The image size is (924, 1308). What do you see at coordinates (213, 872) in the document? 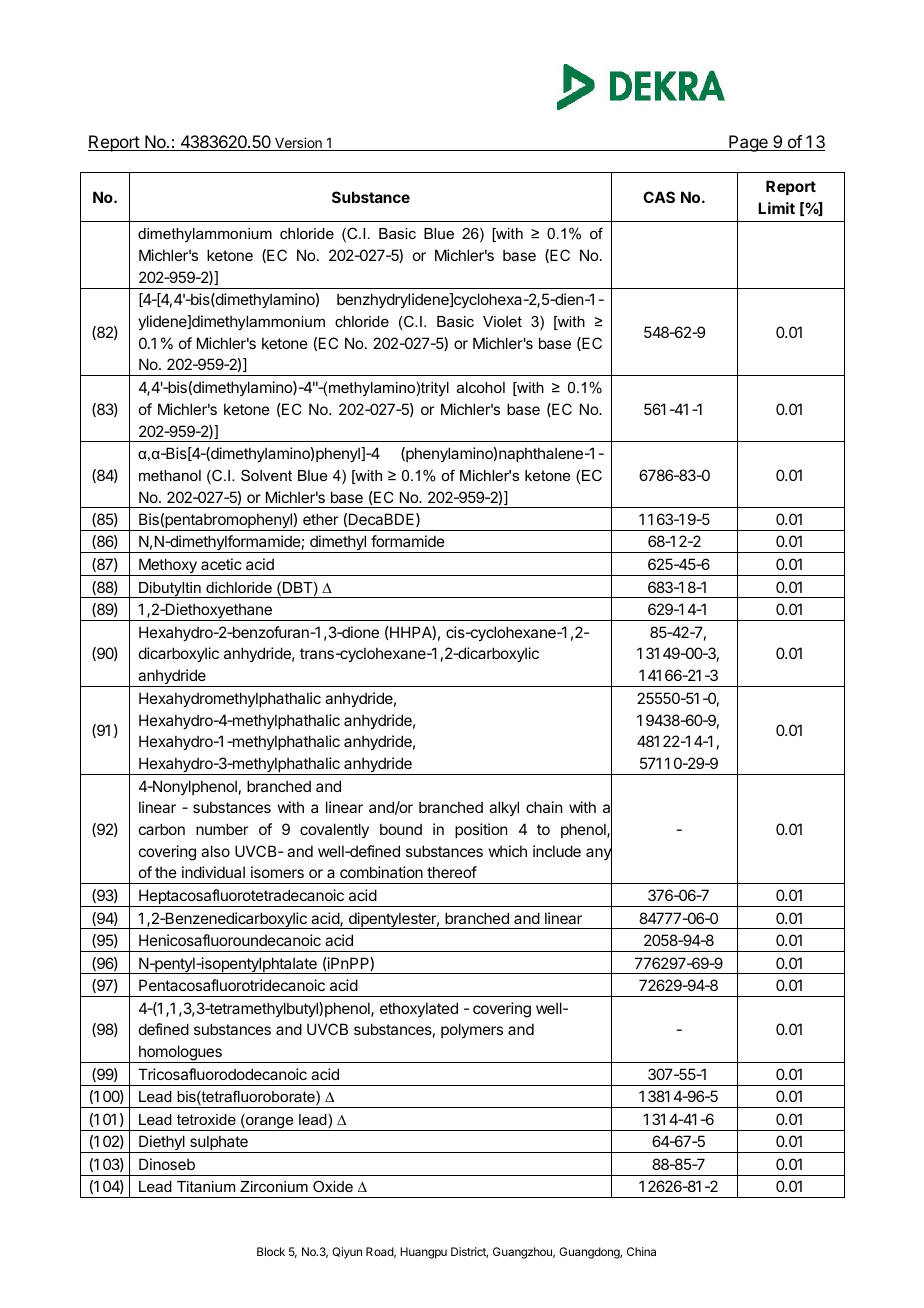
I see `individual` at bounding box center [213, 872].
